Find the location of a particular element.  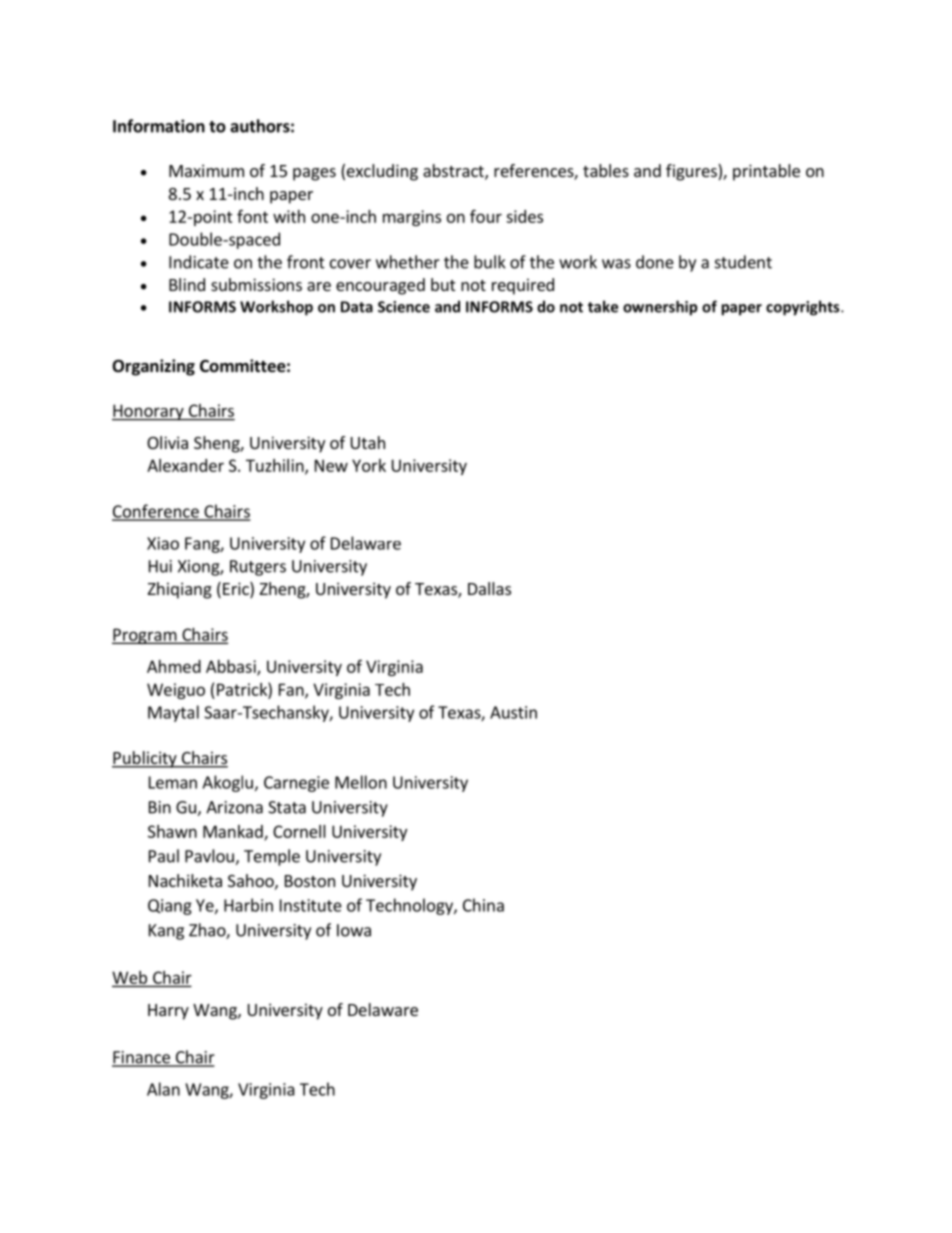

Dallas is located at coordinates (489, 588).
